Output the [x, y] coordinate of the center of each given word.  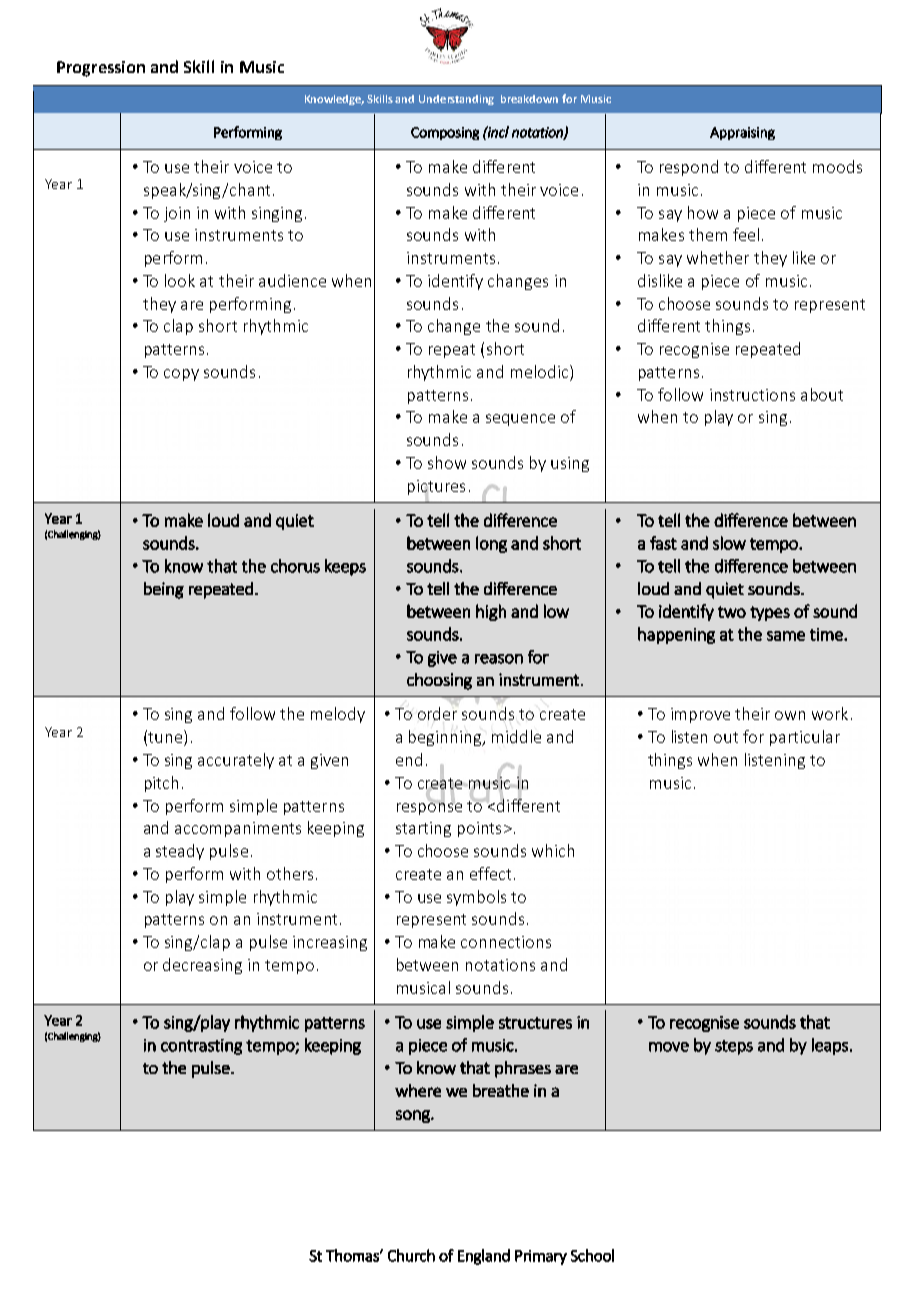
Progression [101, 69]
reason [499, 659]
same [786, 636]
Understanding [456, 100]
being [164, 590]
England [484, 1257]
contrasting [201, 1047]
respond [689, 168]
